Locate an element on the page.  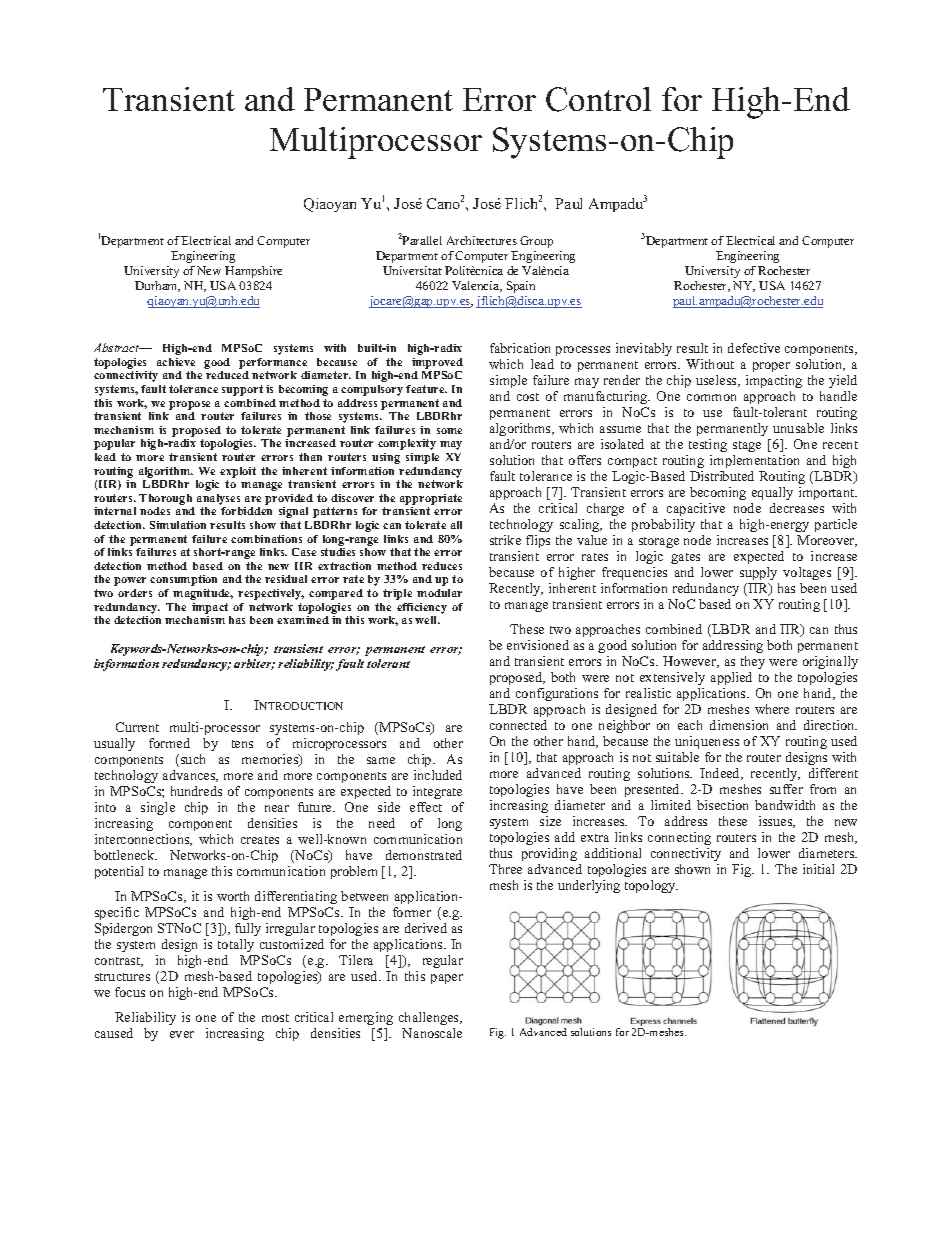
some is located at coordinates (449, 431).
